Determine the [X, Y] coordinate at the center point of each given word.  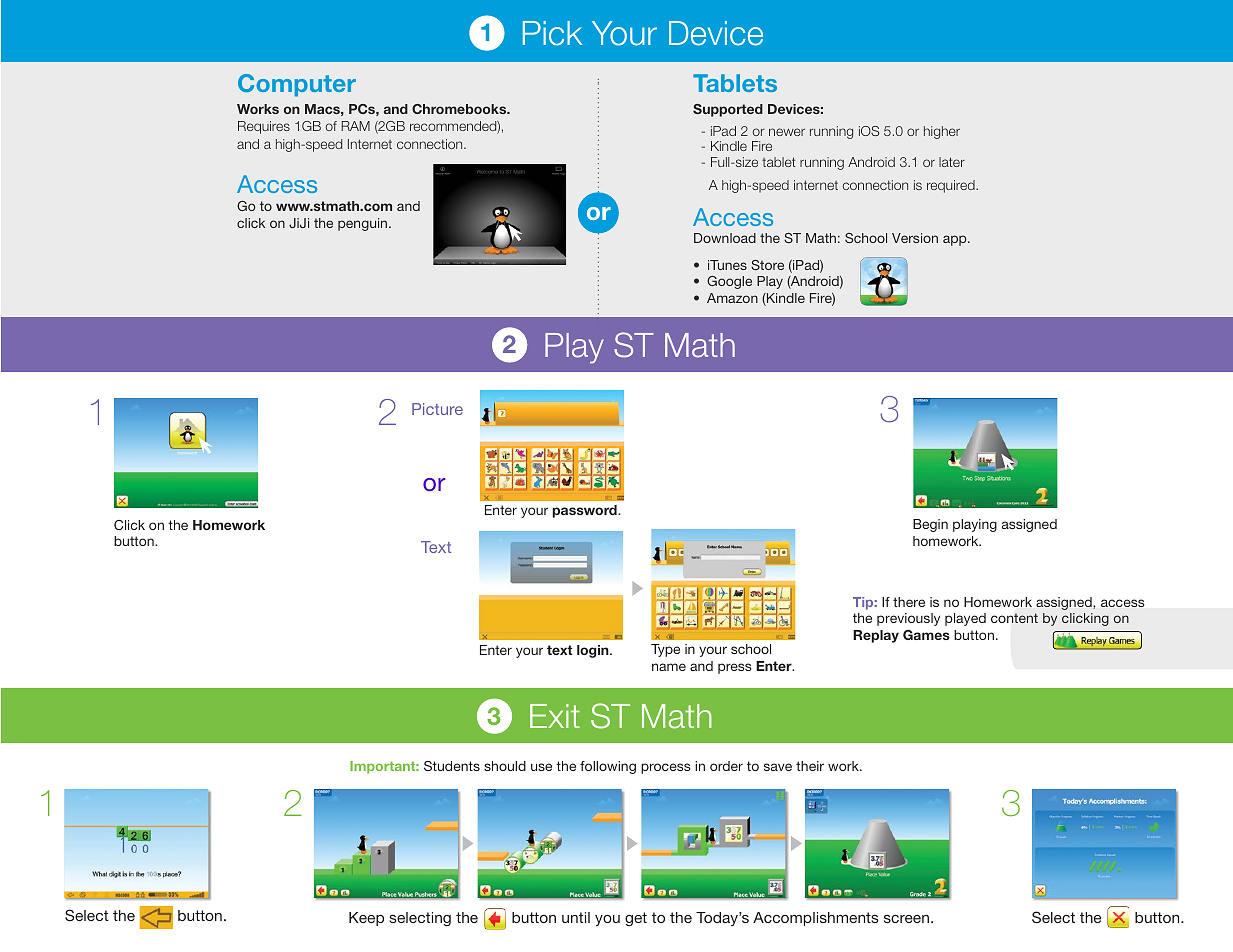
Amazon [732, 298]
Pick [552, 33]
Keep [366, 919]
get [636, 919]
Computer [297, 85]
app [956, 240]
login [594, 651]
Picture [437, 409]
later [952, 162]
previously [908, 619]
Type [665, 650]
